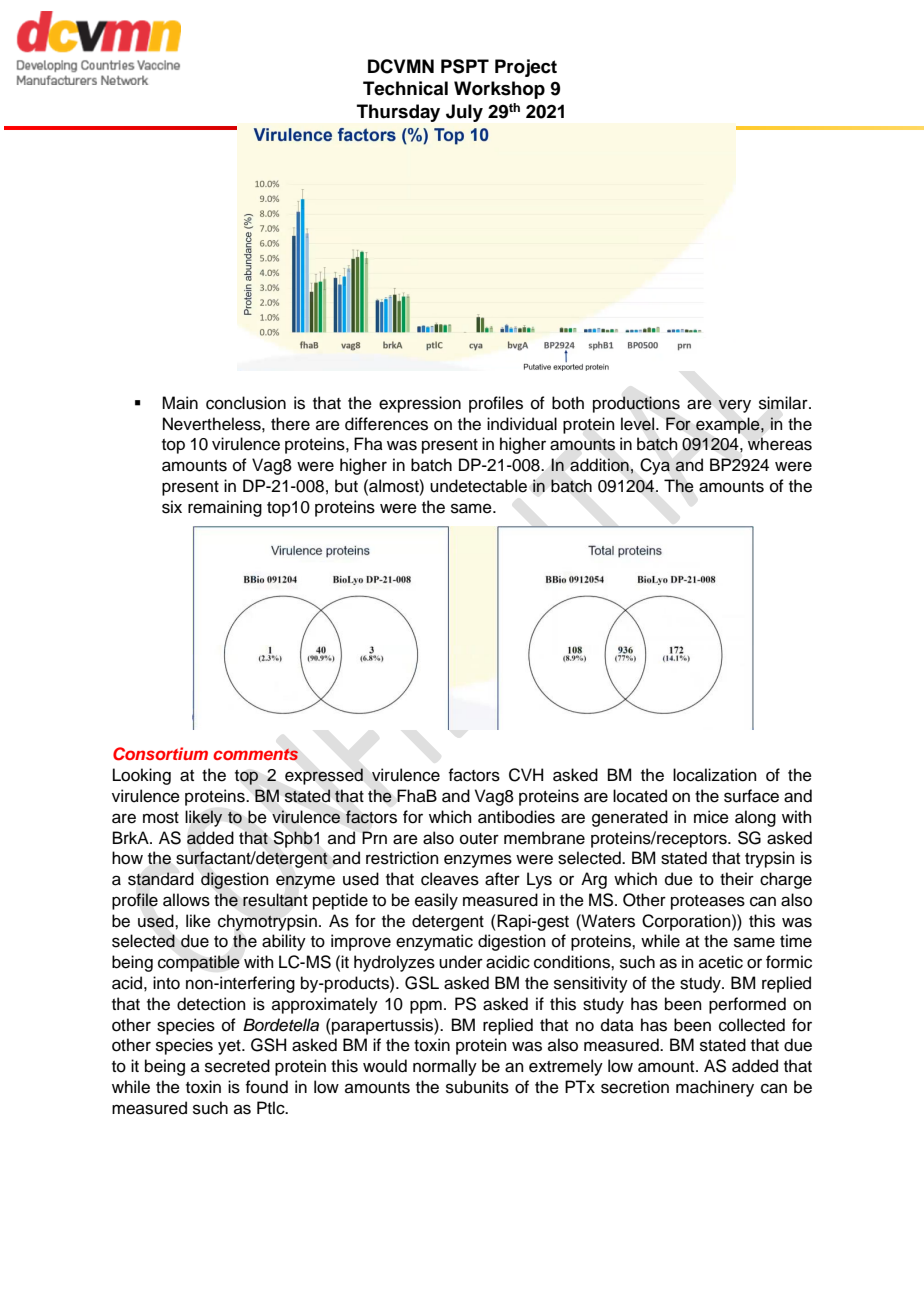 The image size is (924, 1308). Describe the element at coordinates (445, 1067) in the screenshot. I see `normally` at that location.
